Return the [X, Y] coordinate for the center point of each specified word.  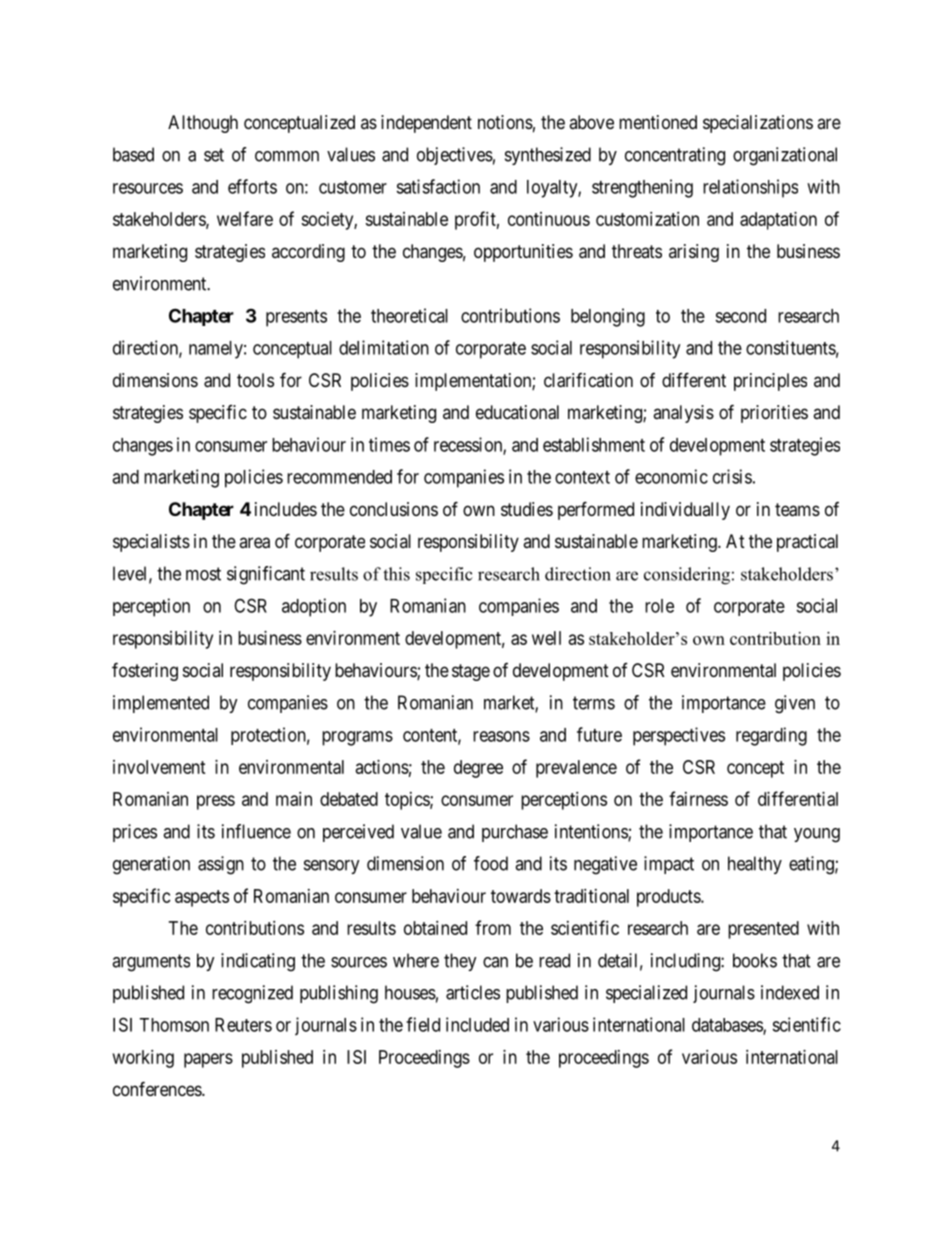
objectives [455, 156]
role [659, 606]
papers [208, 1060]
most [203, 574]
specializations [758, 124]
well [546, 638]
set [214, 155]
